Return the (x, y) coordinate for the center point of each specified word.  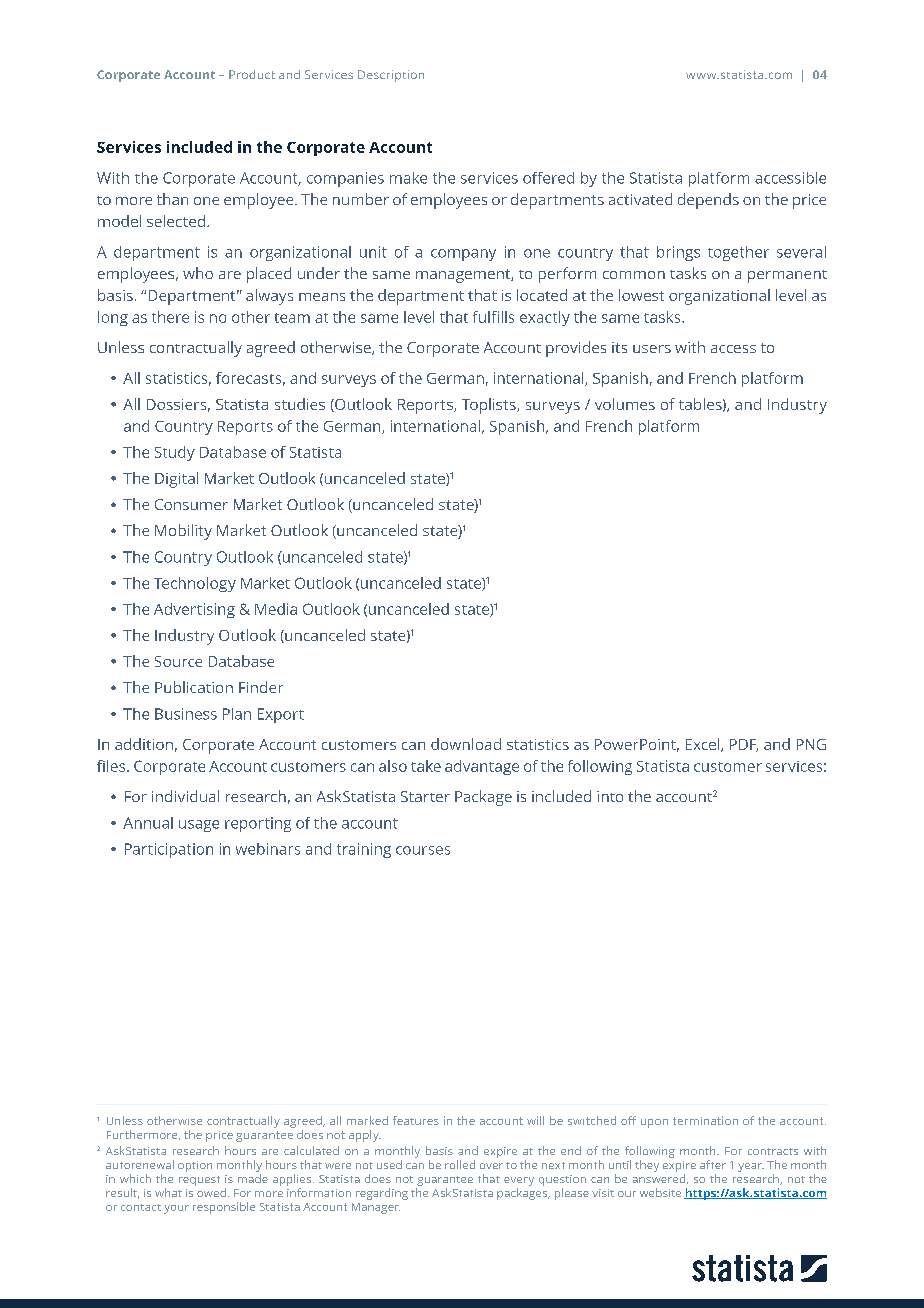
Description (391, 76)
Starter (425, 796)
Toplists (490, 406)
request (199, 1181)
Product (252, 74)
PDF (744, 745)
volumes (625, 404)
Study (175, 453)
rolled (460, 1164)
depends (708, 201)
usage (199, 826)
